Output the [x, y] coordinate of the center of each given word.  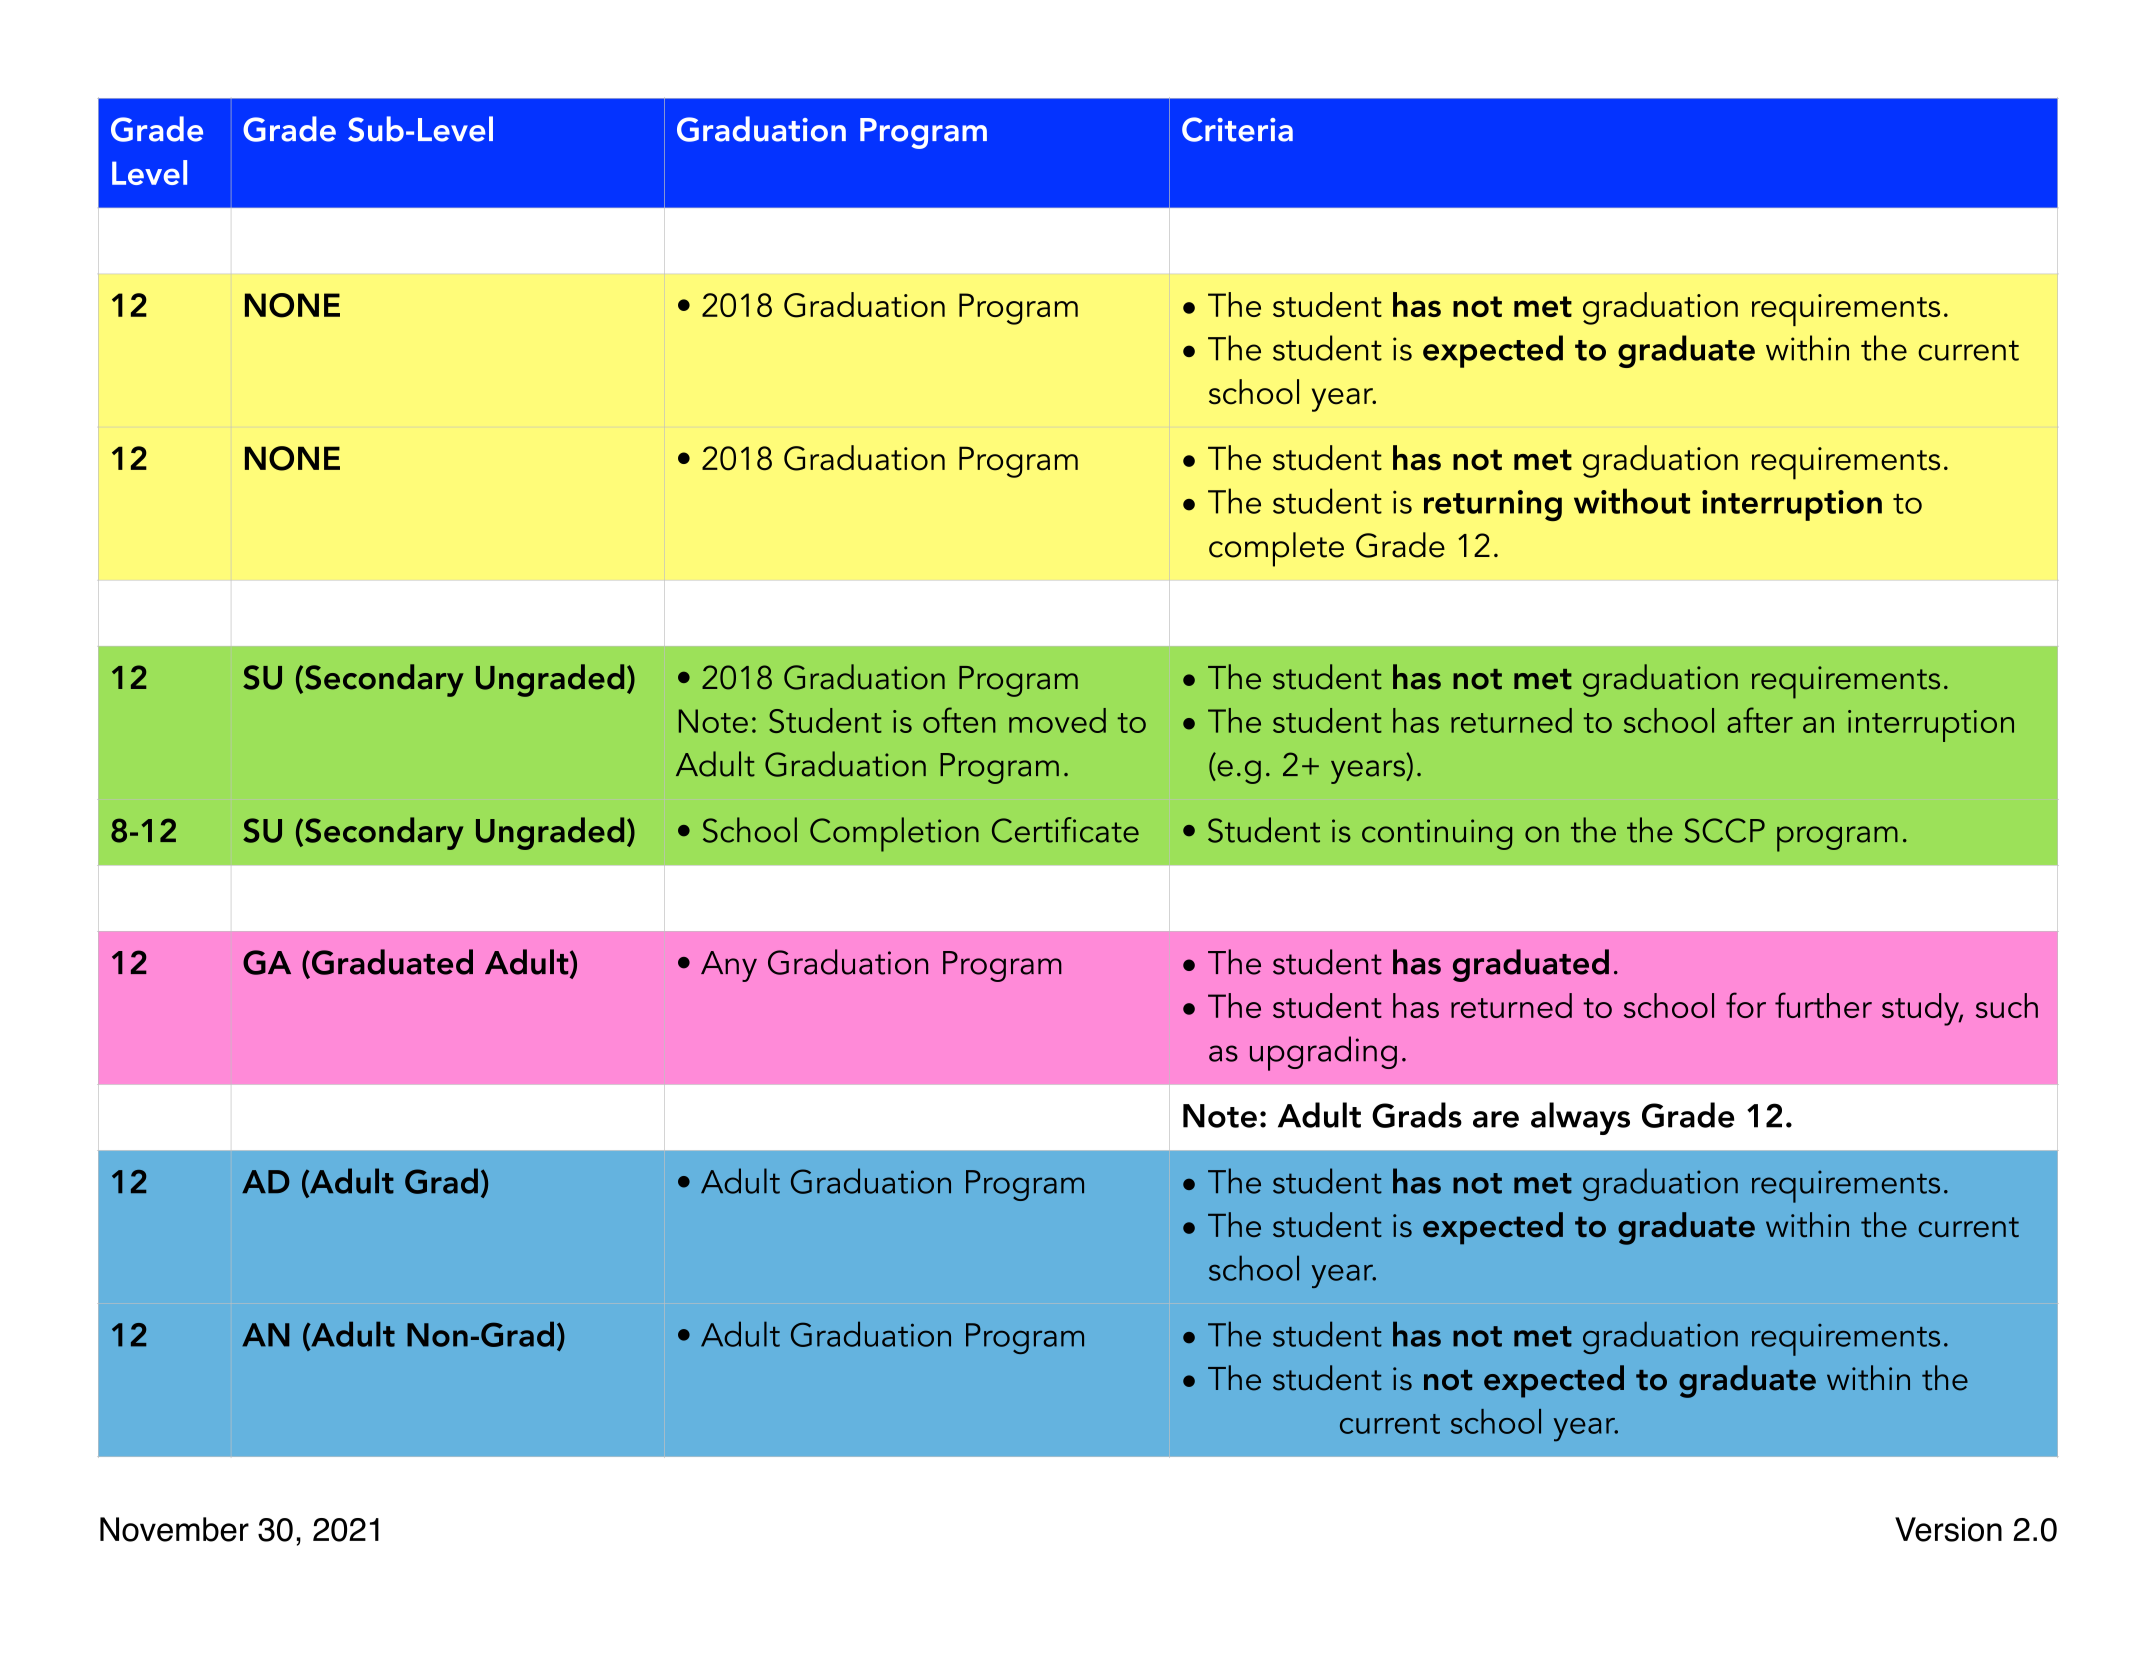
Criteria [1237, 129]
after [1760, 720]
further [1823, 1005]
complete [1276, 549]
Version [1948, 1529]
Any [729, 966]
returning [1493, 505]
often [959, 720]
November [174, 1529]
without [1632, 501]
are [1496, 1119]
